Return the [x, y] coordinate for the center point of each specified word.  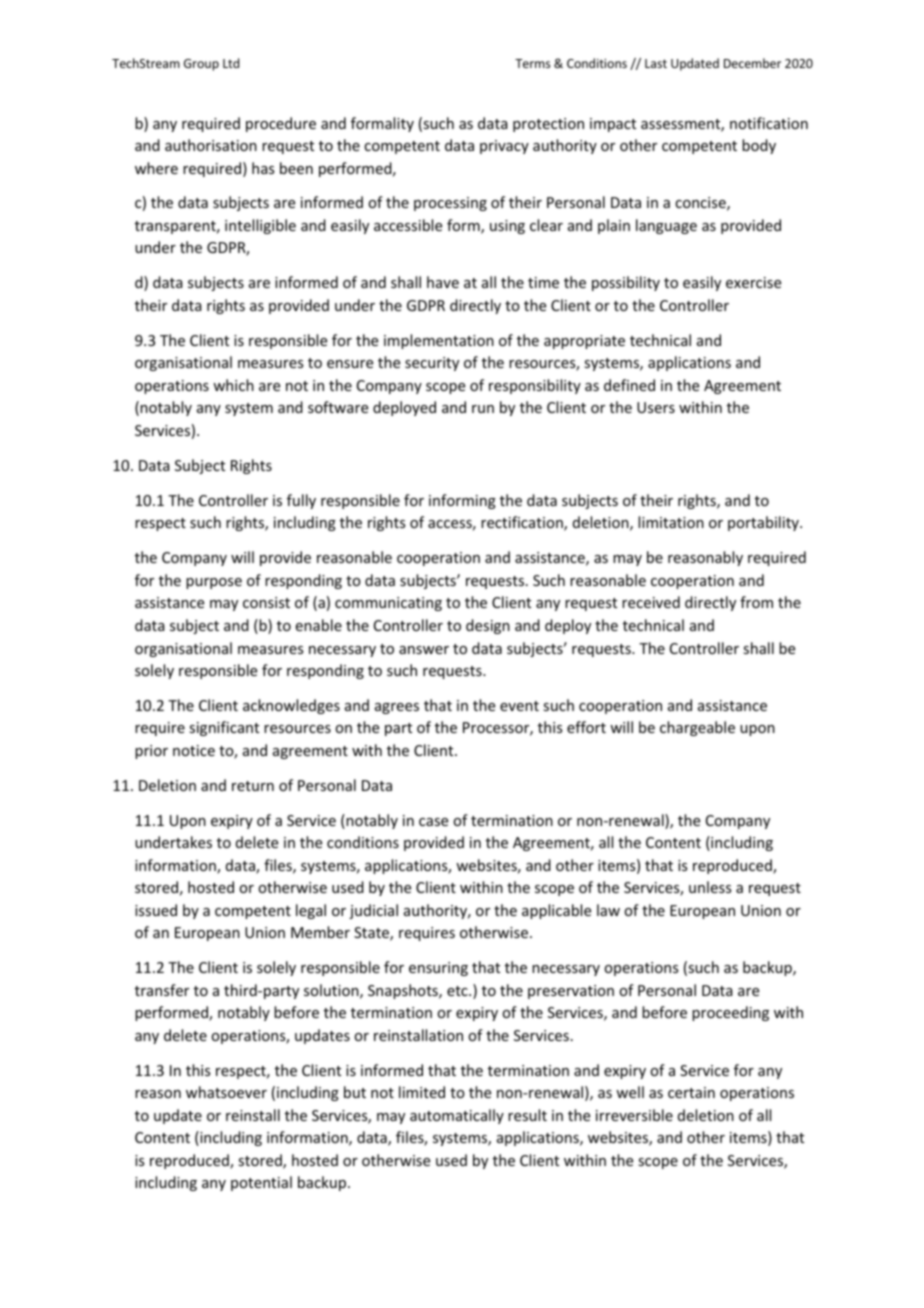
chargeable [697, 728]
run [483, 409]
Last [656, 63]
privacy [504, 147]
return [253, 786]
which [233, 385]
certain [691, 1092]
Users [656, 407]
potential [261, 1183]
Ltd [231, 63]
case [433, 822]
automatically [457, 1116]
